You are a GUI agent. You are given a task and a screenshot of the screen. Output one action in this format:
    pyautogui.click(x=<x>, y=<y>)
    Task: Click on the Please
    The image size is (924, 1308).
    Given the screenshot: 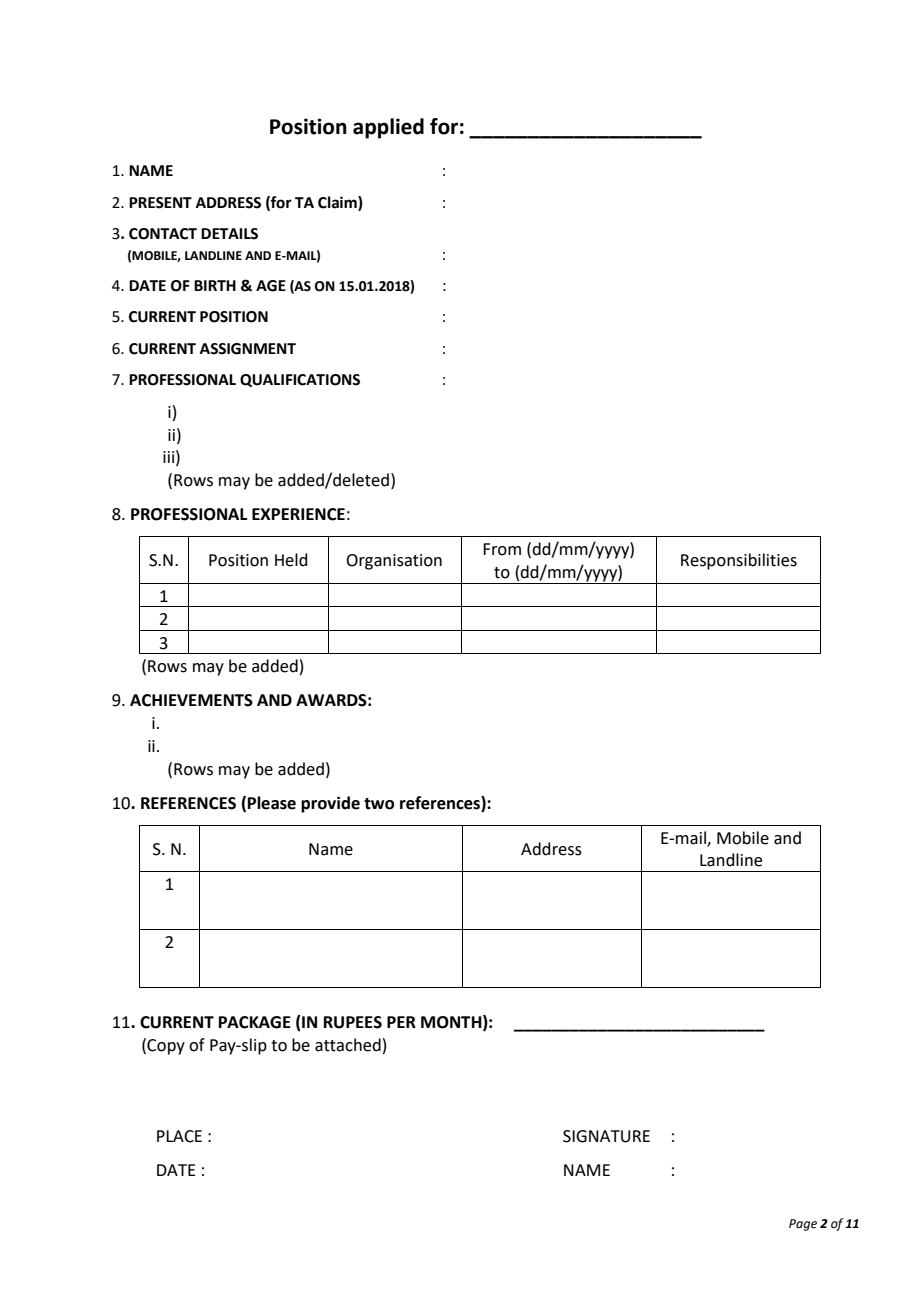 What is the action you would take?
    pyautogui.click(x=272, y=803)
